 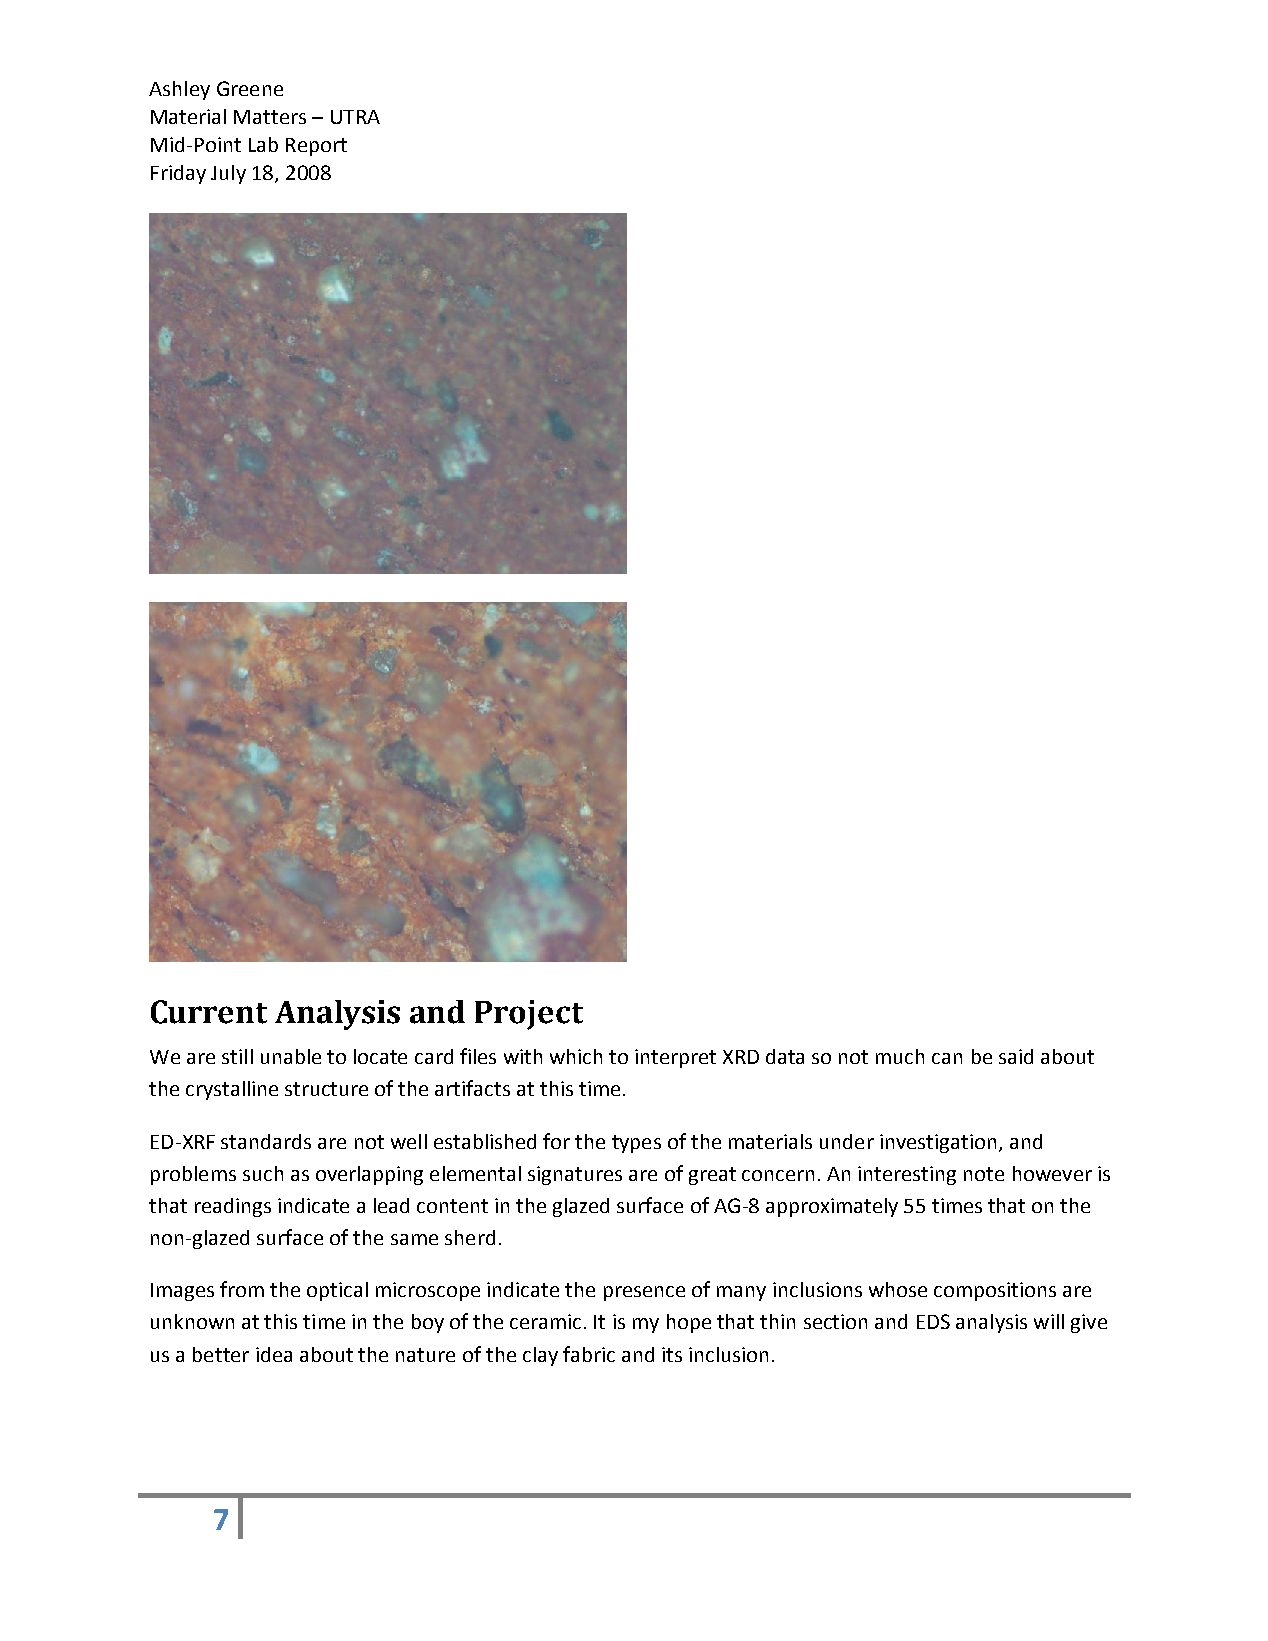 I want to click on presence, so click(x=644, y=1293).
